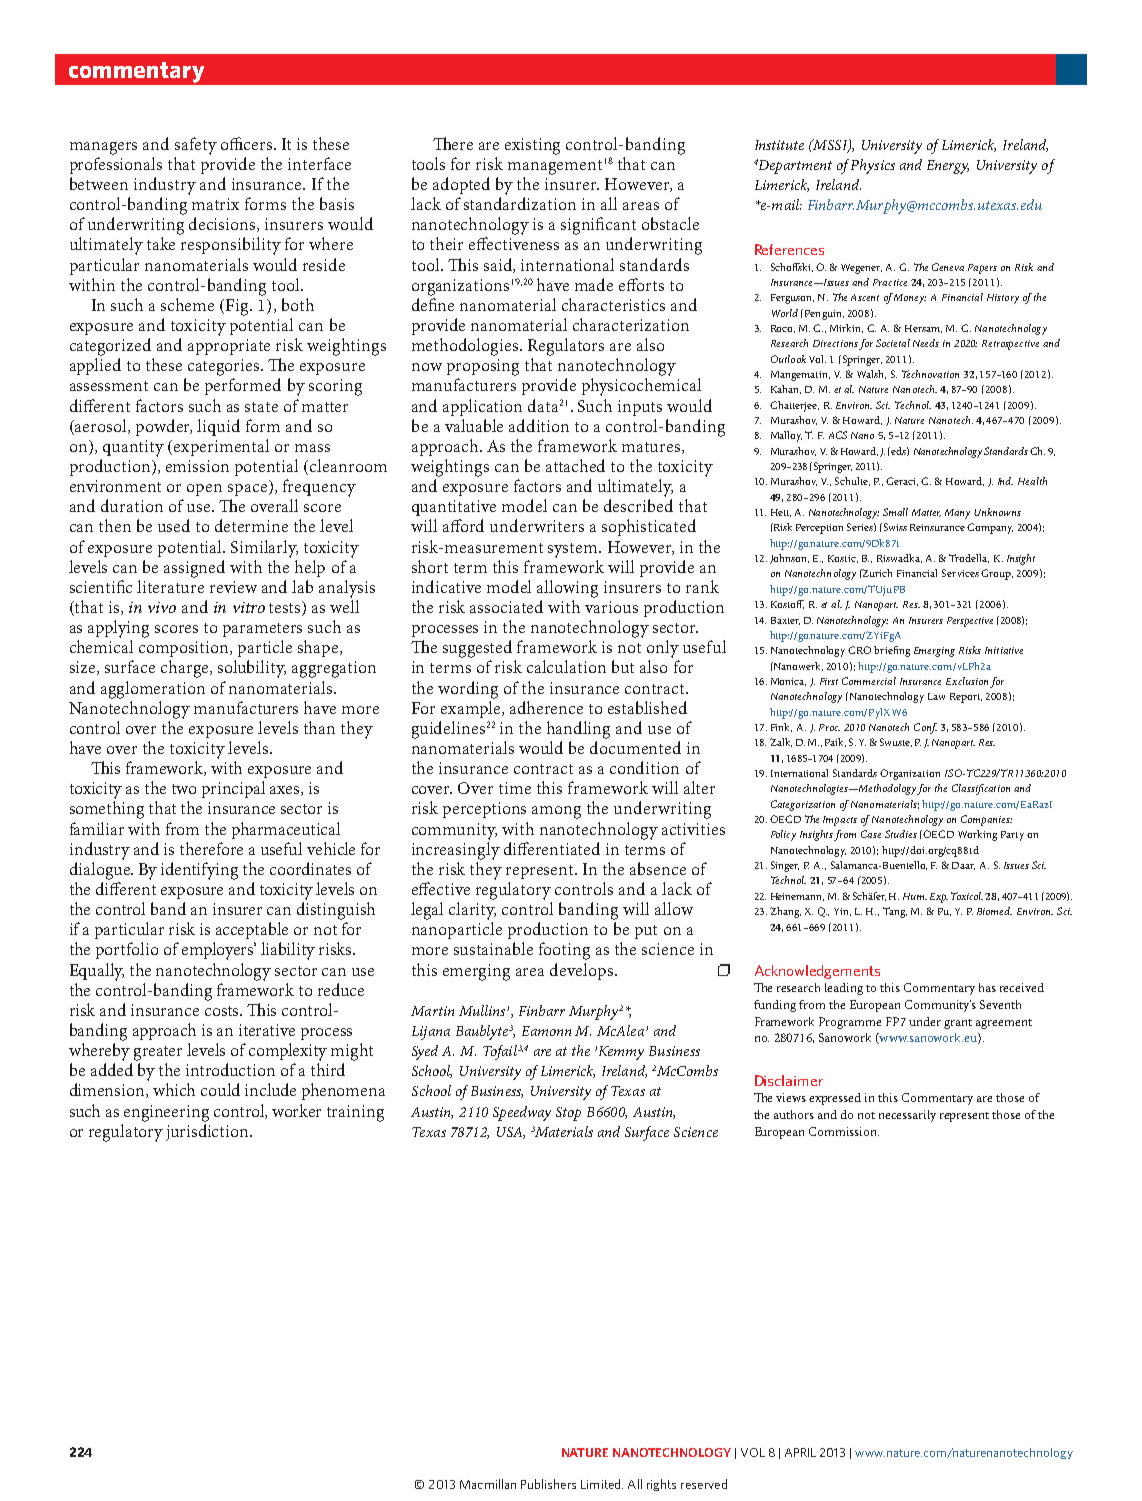 The width and height of the image is (1142, 1501). Describe the element at coordinates (520, 203) in the image. I see `standardization` at that location.
